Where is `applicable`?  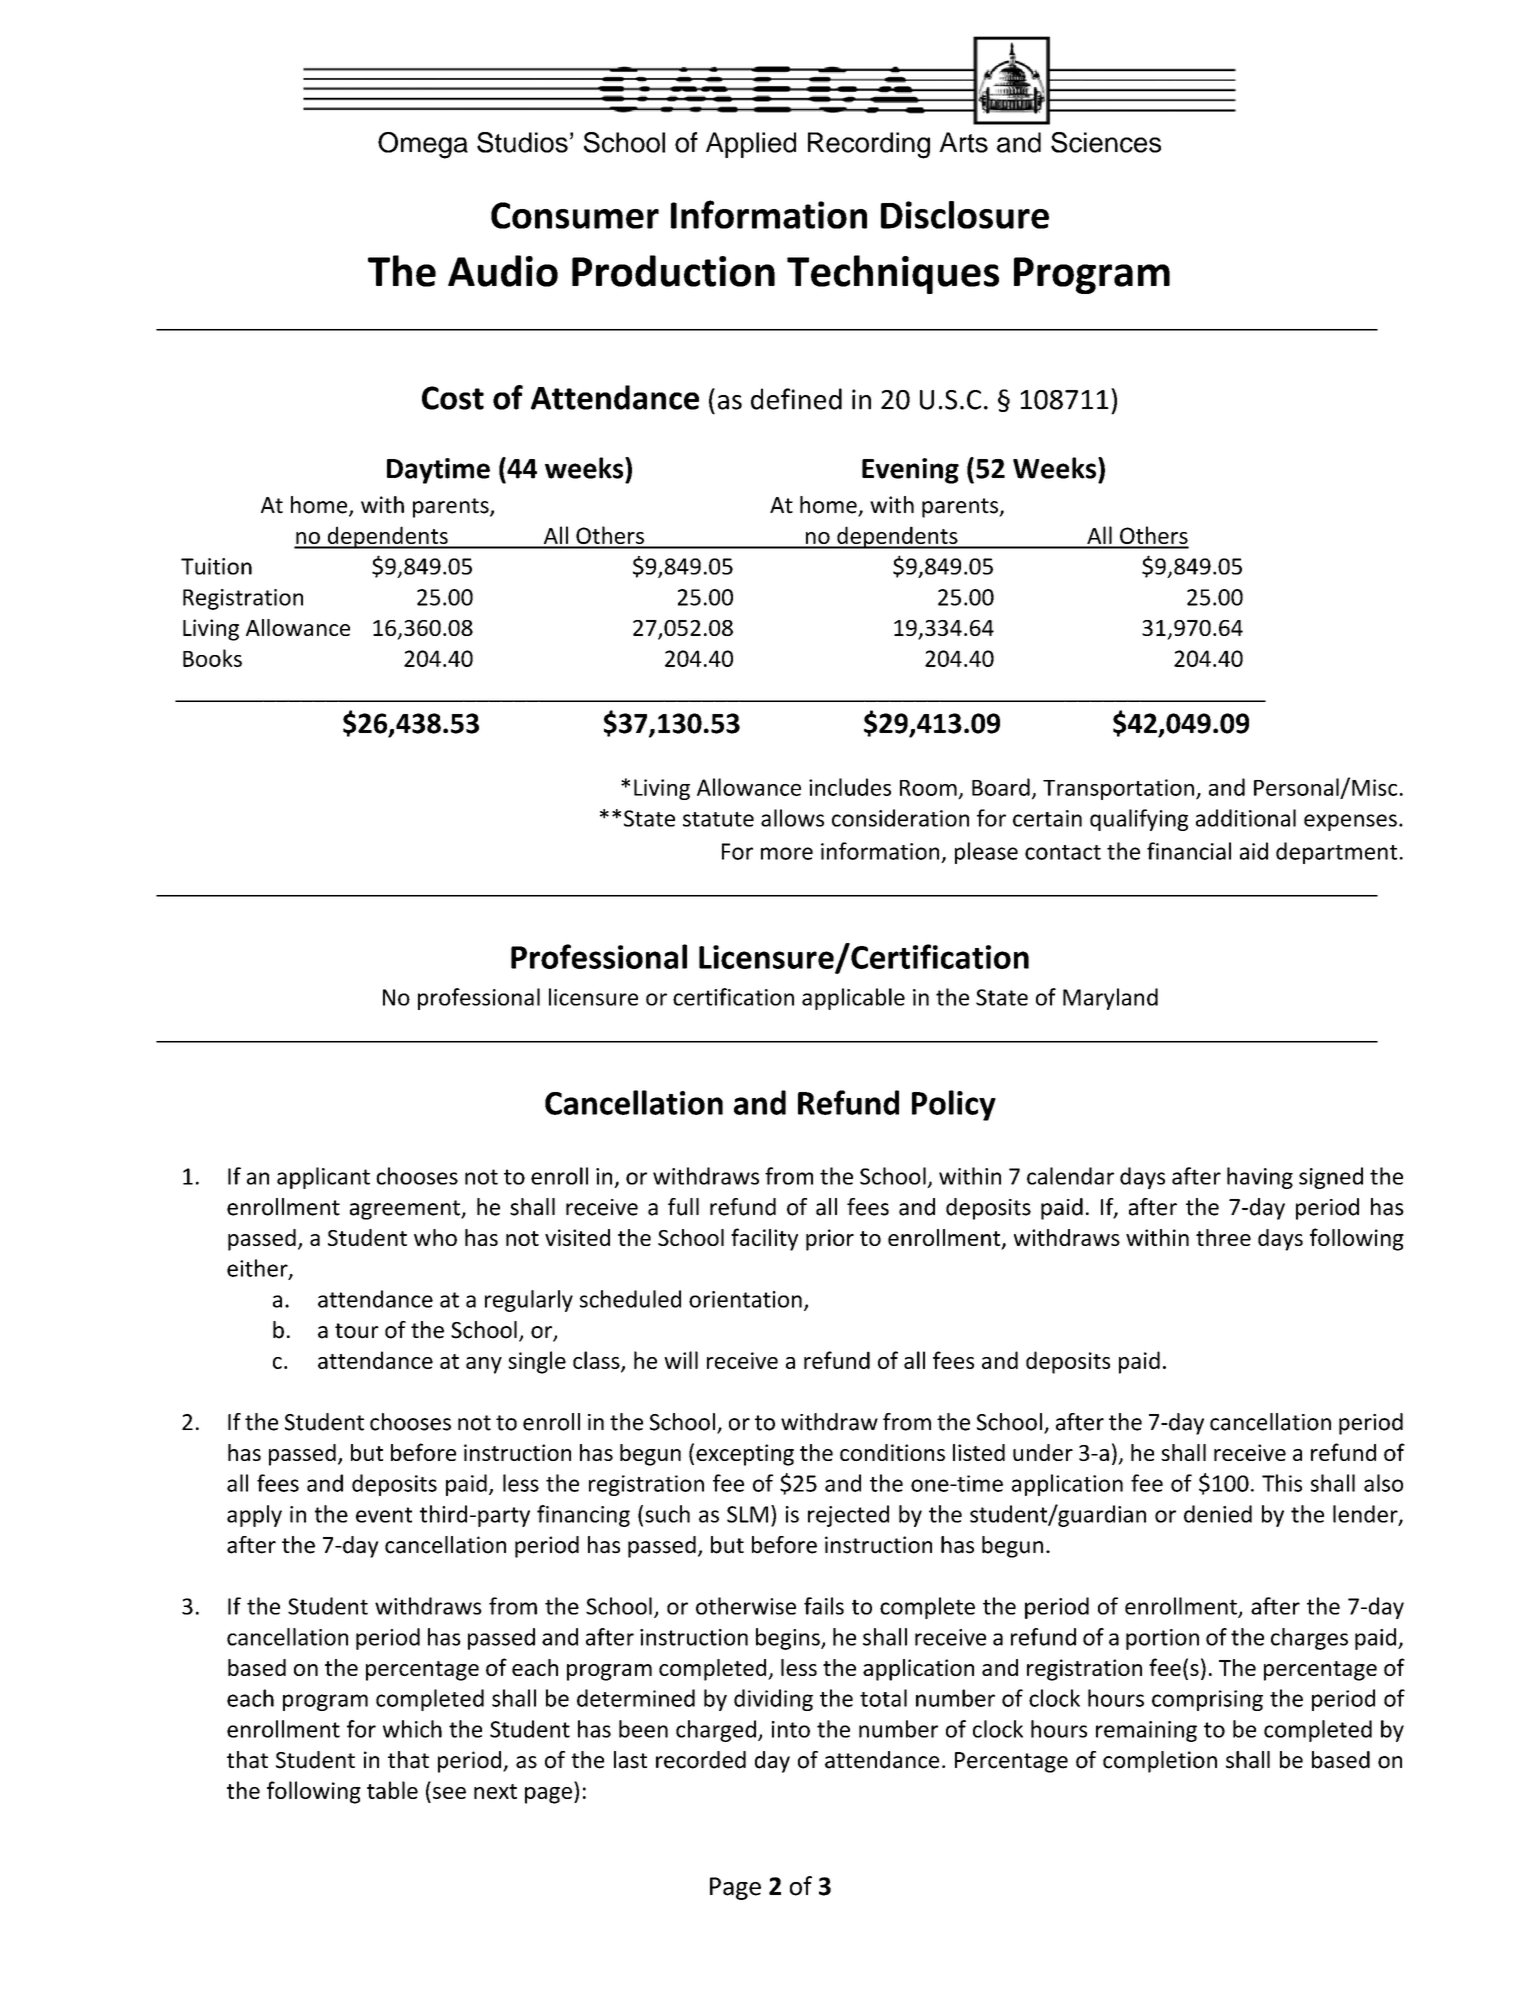 applicable is located at coordinates (853, 999).
